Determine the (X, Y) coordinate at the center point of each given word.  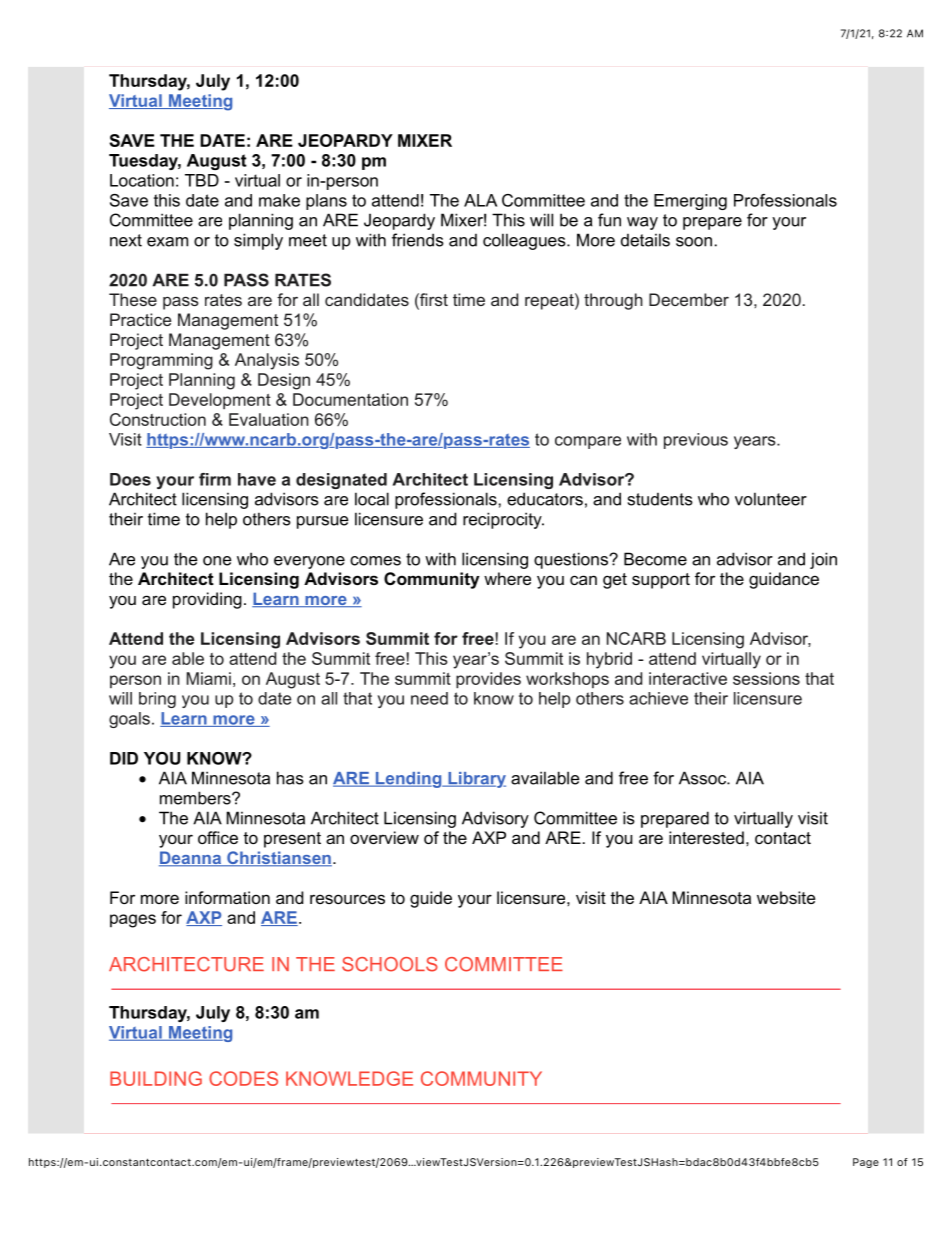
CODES (243, 1078)
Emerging (690, 202)
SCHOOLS (390, 964)
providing (207, 600)
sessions (766, 678)
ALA (480, 200)
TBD (202, 180)
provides (488, 680)
